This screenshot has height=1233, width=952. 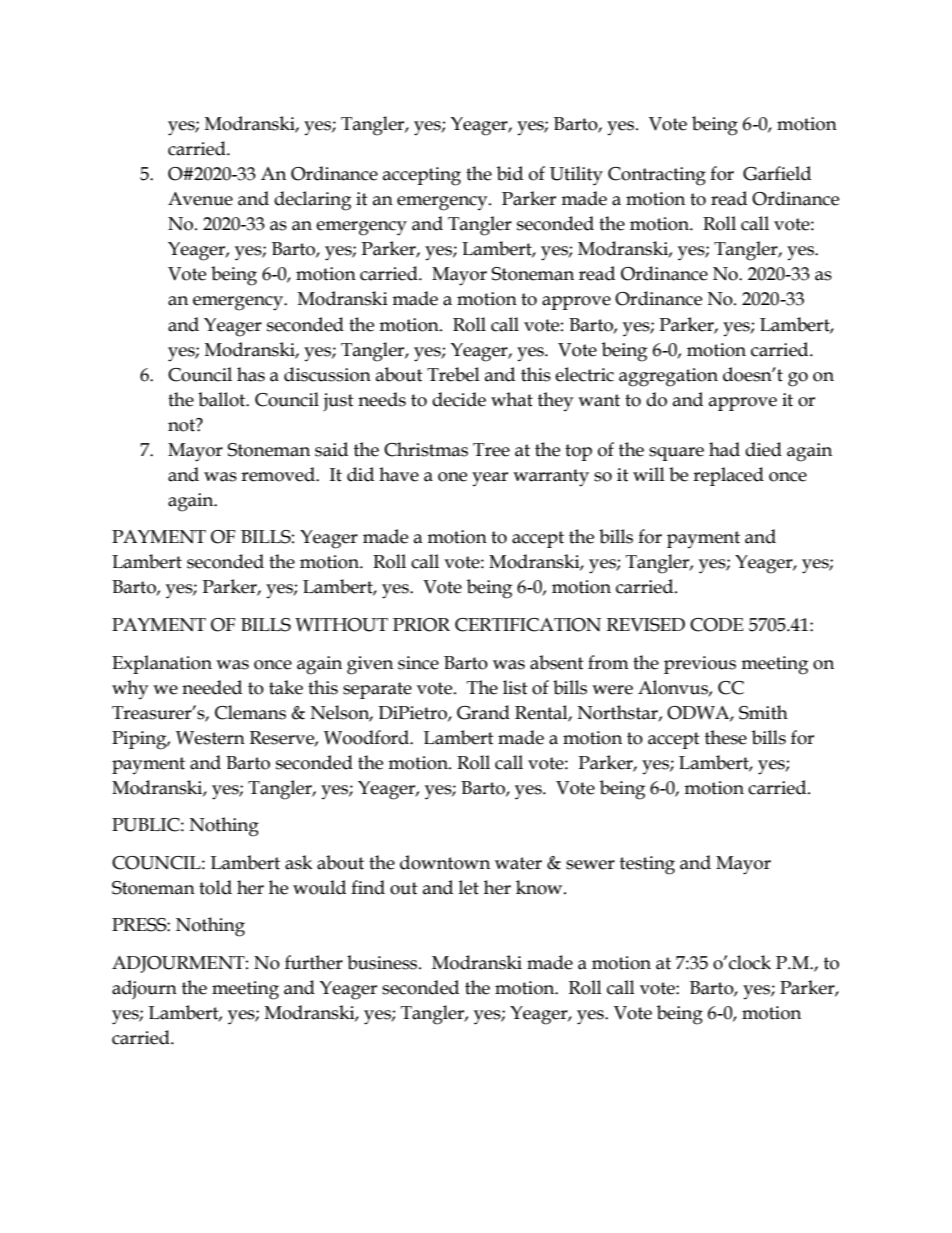 What do you see at coordinates (341, 625) in the screenshot?
I see `WITHOUT` at bounding box center [341, 625].
